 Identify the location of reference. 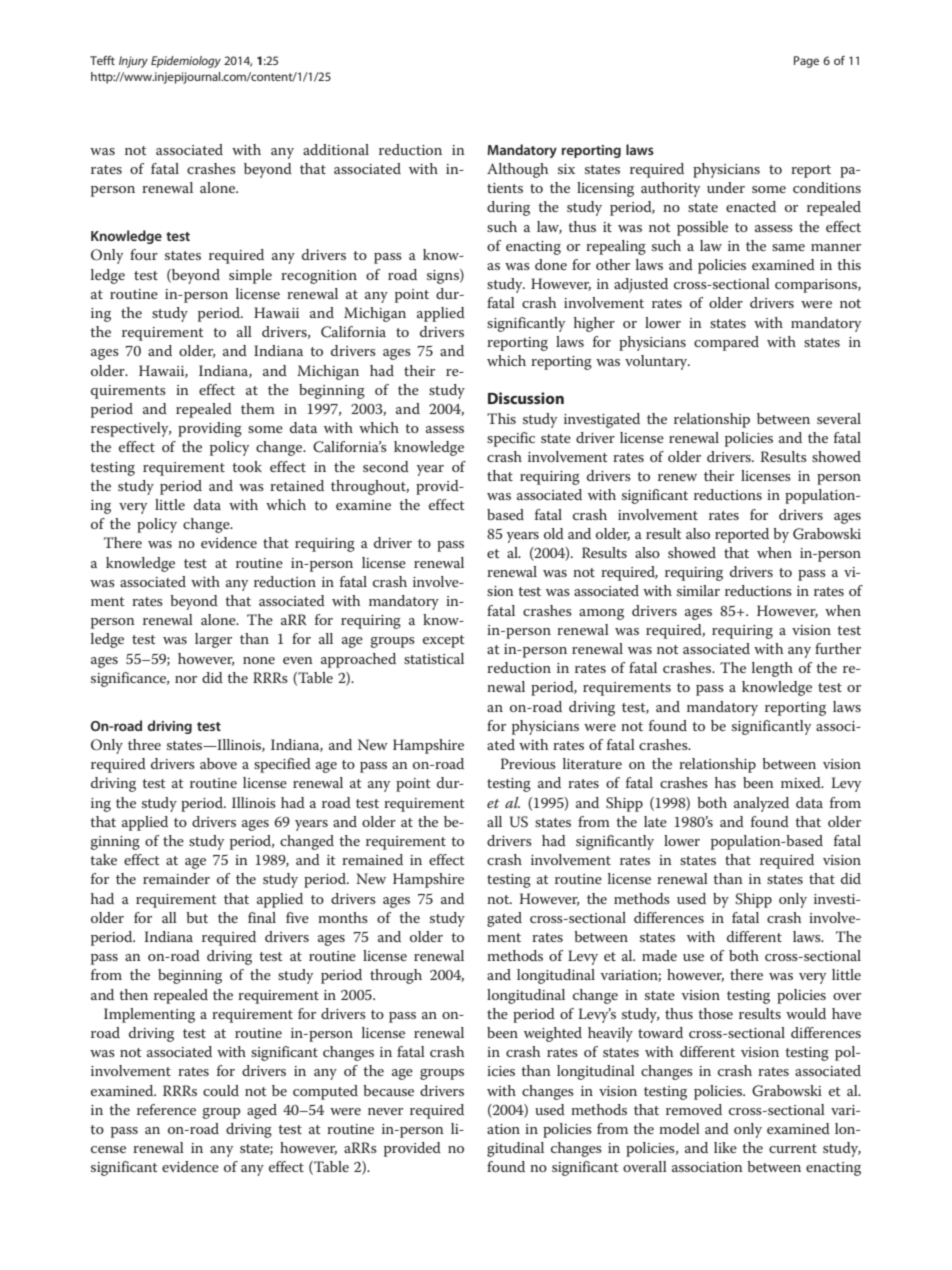
(166, 1109).
